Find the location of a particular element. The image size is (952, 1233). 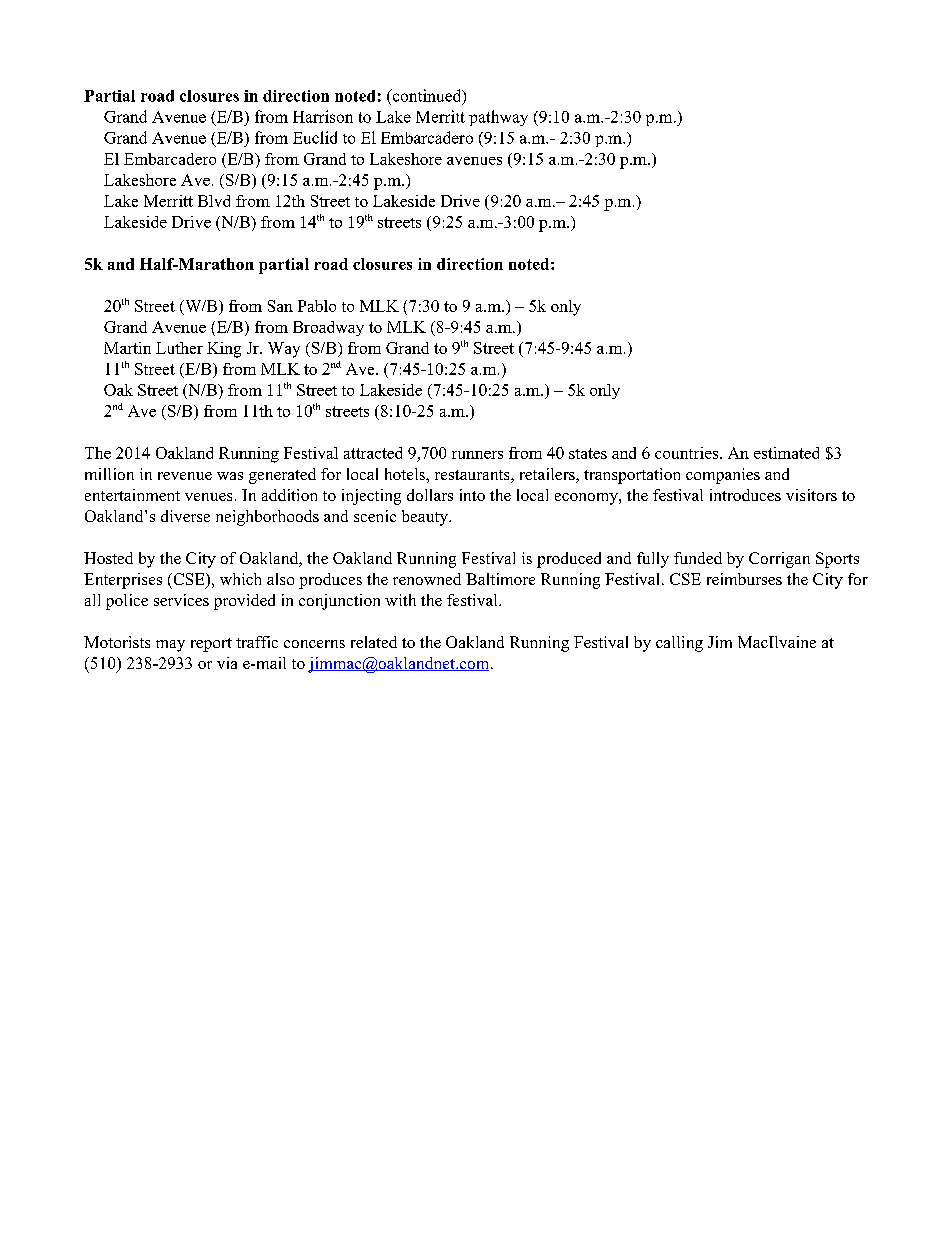

San is located at coordinates (280, 306).
